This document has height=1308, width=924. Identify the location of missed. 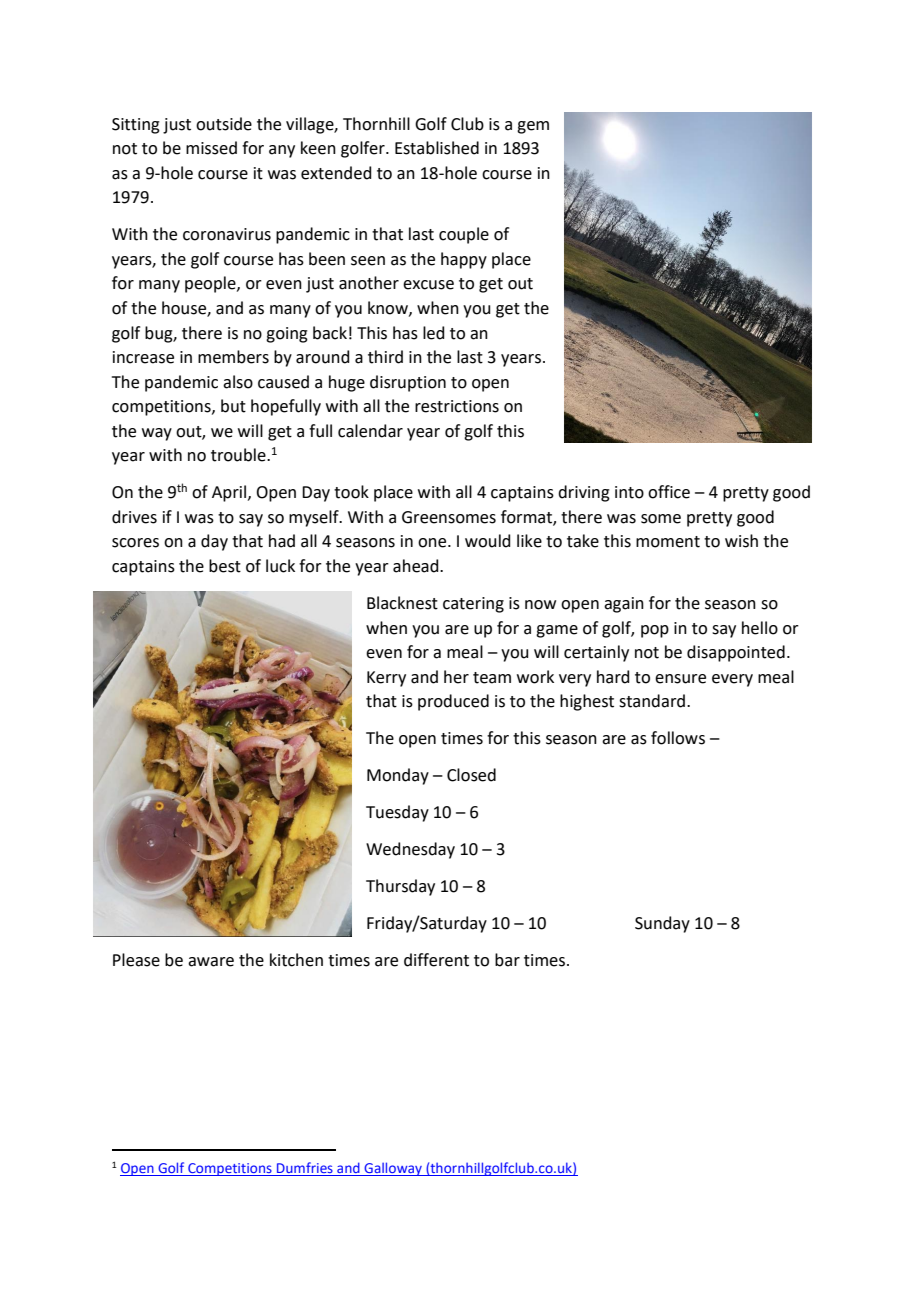
(211, 148).
